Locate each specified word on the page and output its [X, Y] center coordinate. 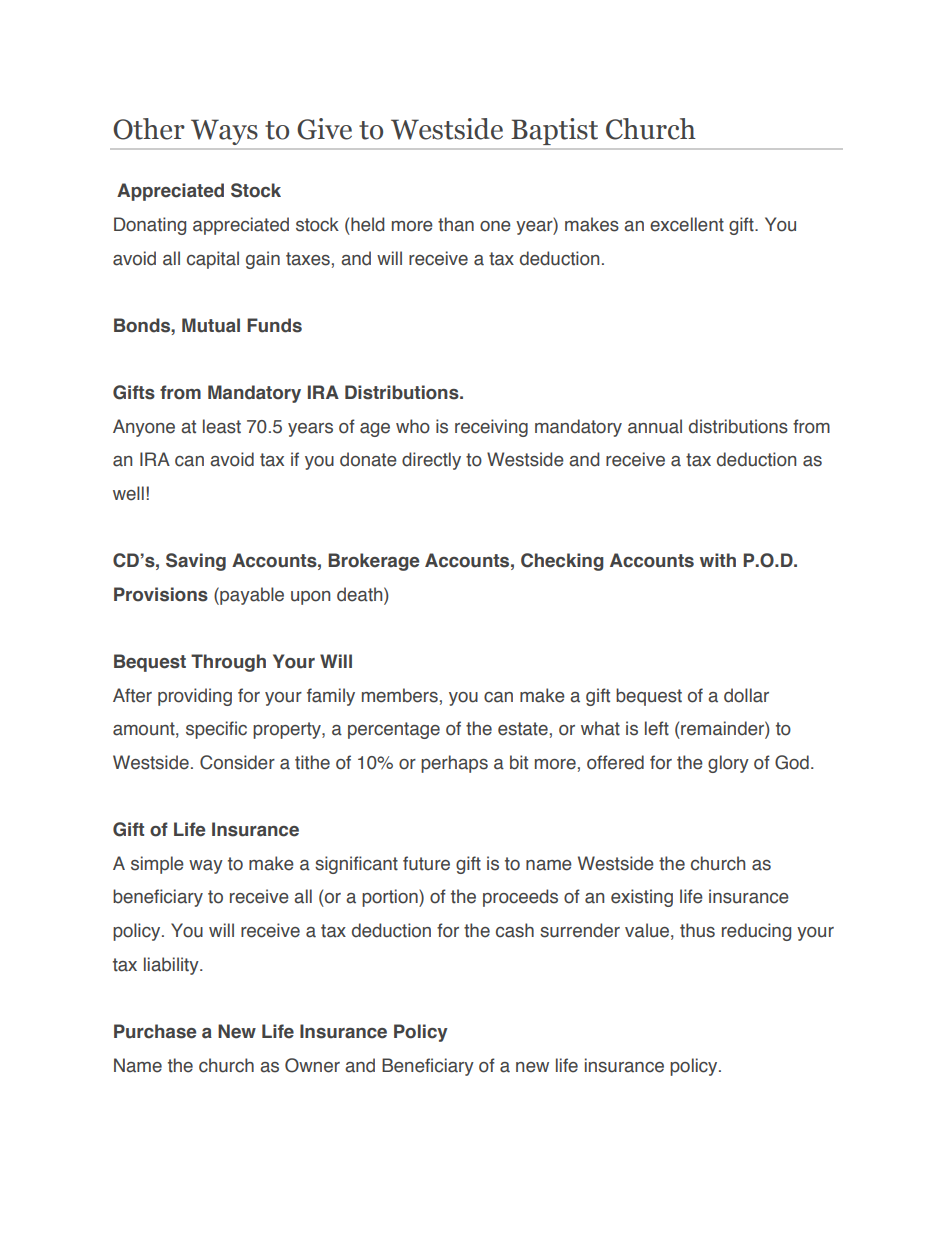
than [456, 224]
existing [642, 898]
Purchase [155, 1031]
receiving [491, 428]
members [400, 695]
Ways [224, 132]
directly [431, 461]
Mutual [211, 325]
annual [655, 426]
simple [157, 865]
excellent [687, 224]
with [718, 560]
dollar [746, 695]
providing [195, 697]
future [426, 863]
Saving [196, 562]
